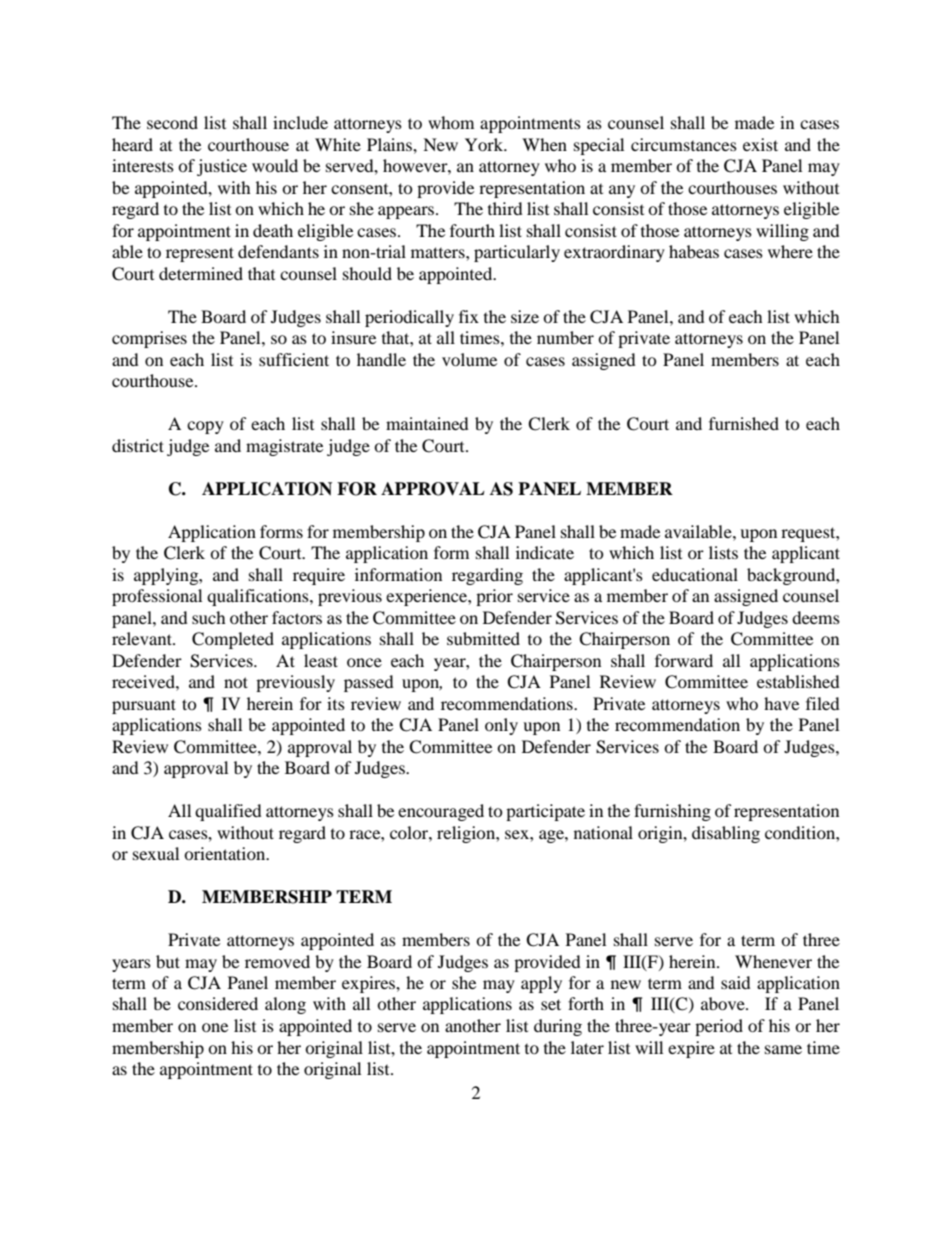  I want to click on justice, so click(222, 167).
